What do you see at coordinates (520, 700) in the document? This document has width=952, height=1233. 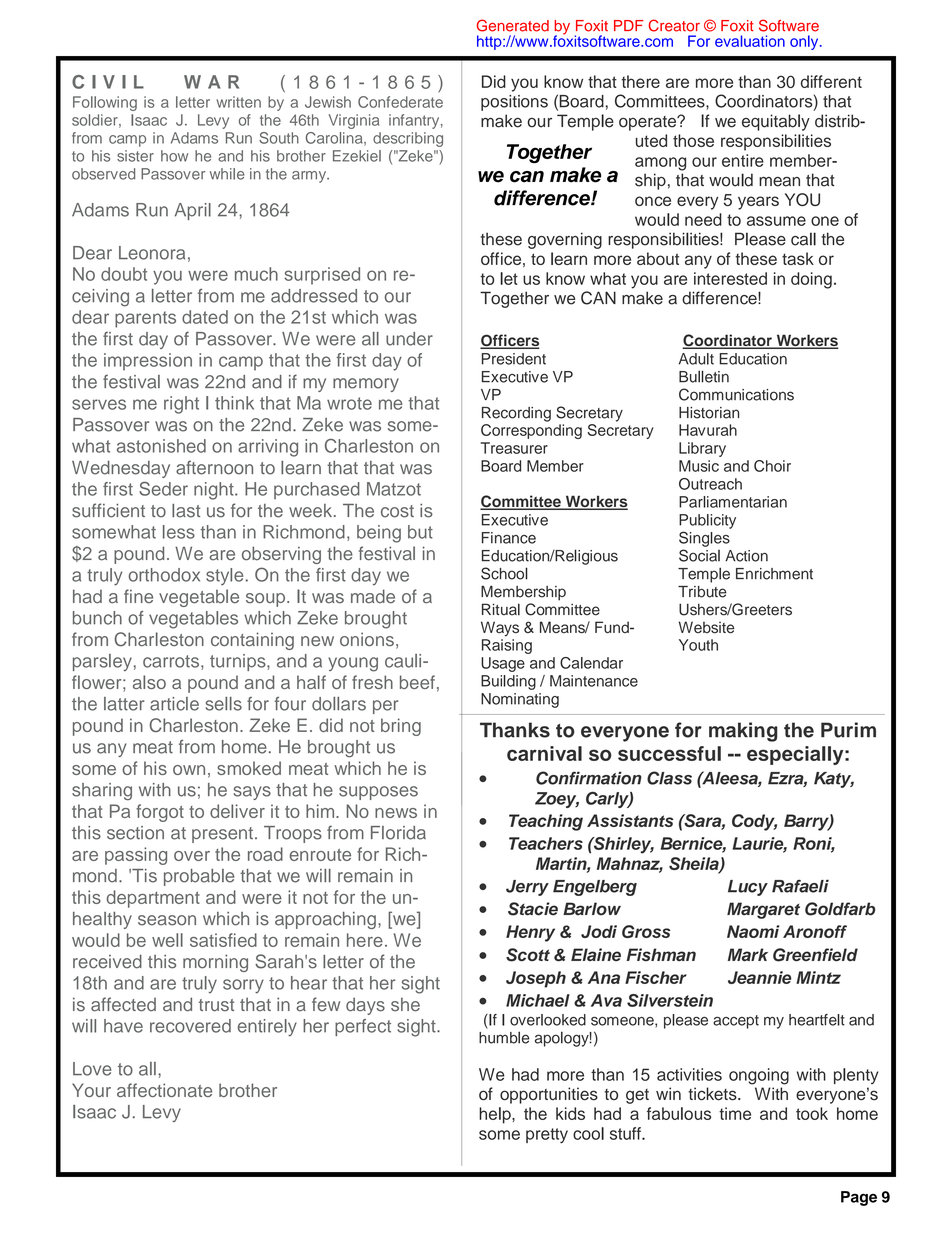 I see `Nominating` at bounding box center [520, 700].
